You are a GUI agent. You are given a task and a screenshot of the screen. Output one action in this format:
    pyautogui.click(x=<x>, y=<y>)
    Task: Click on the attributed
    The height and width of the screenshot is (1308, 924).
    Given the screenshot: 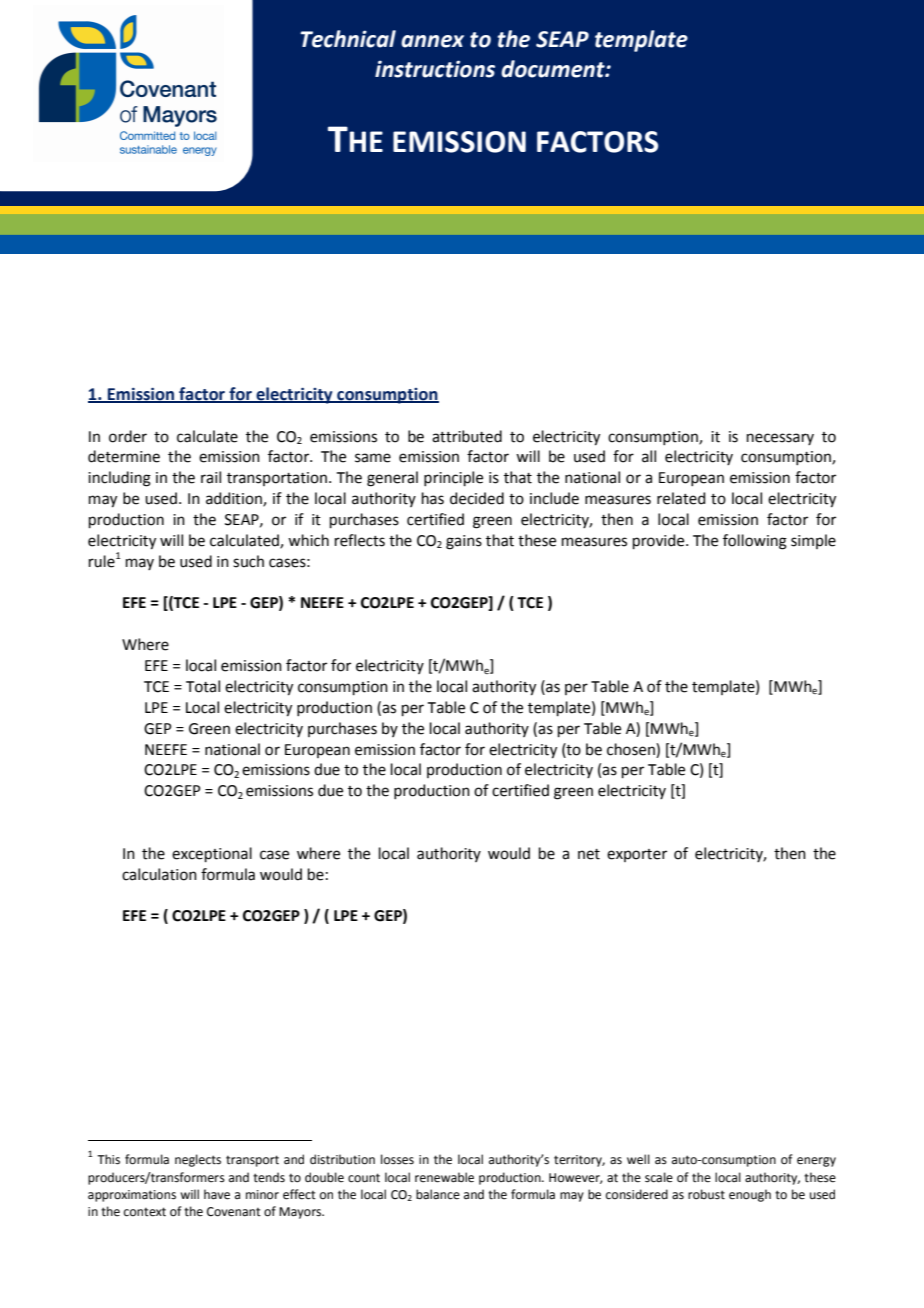 What is the action you would take?
    pyautogui.click(x=467, y=436)
